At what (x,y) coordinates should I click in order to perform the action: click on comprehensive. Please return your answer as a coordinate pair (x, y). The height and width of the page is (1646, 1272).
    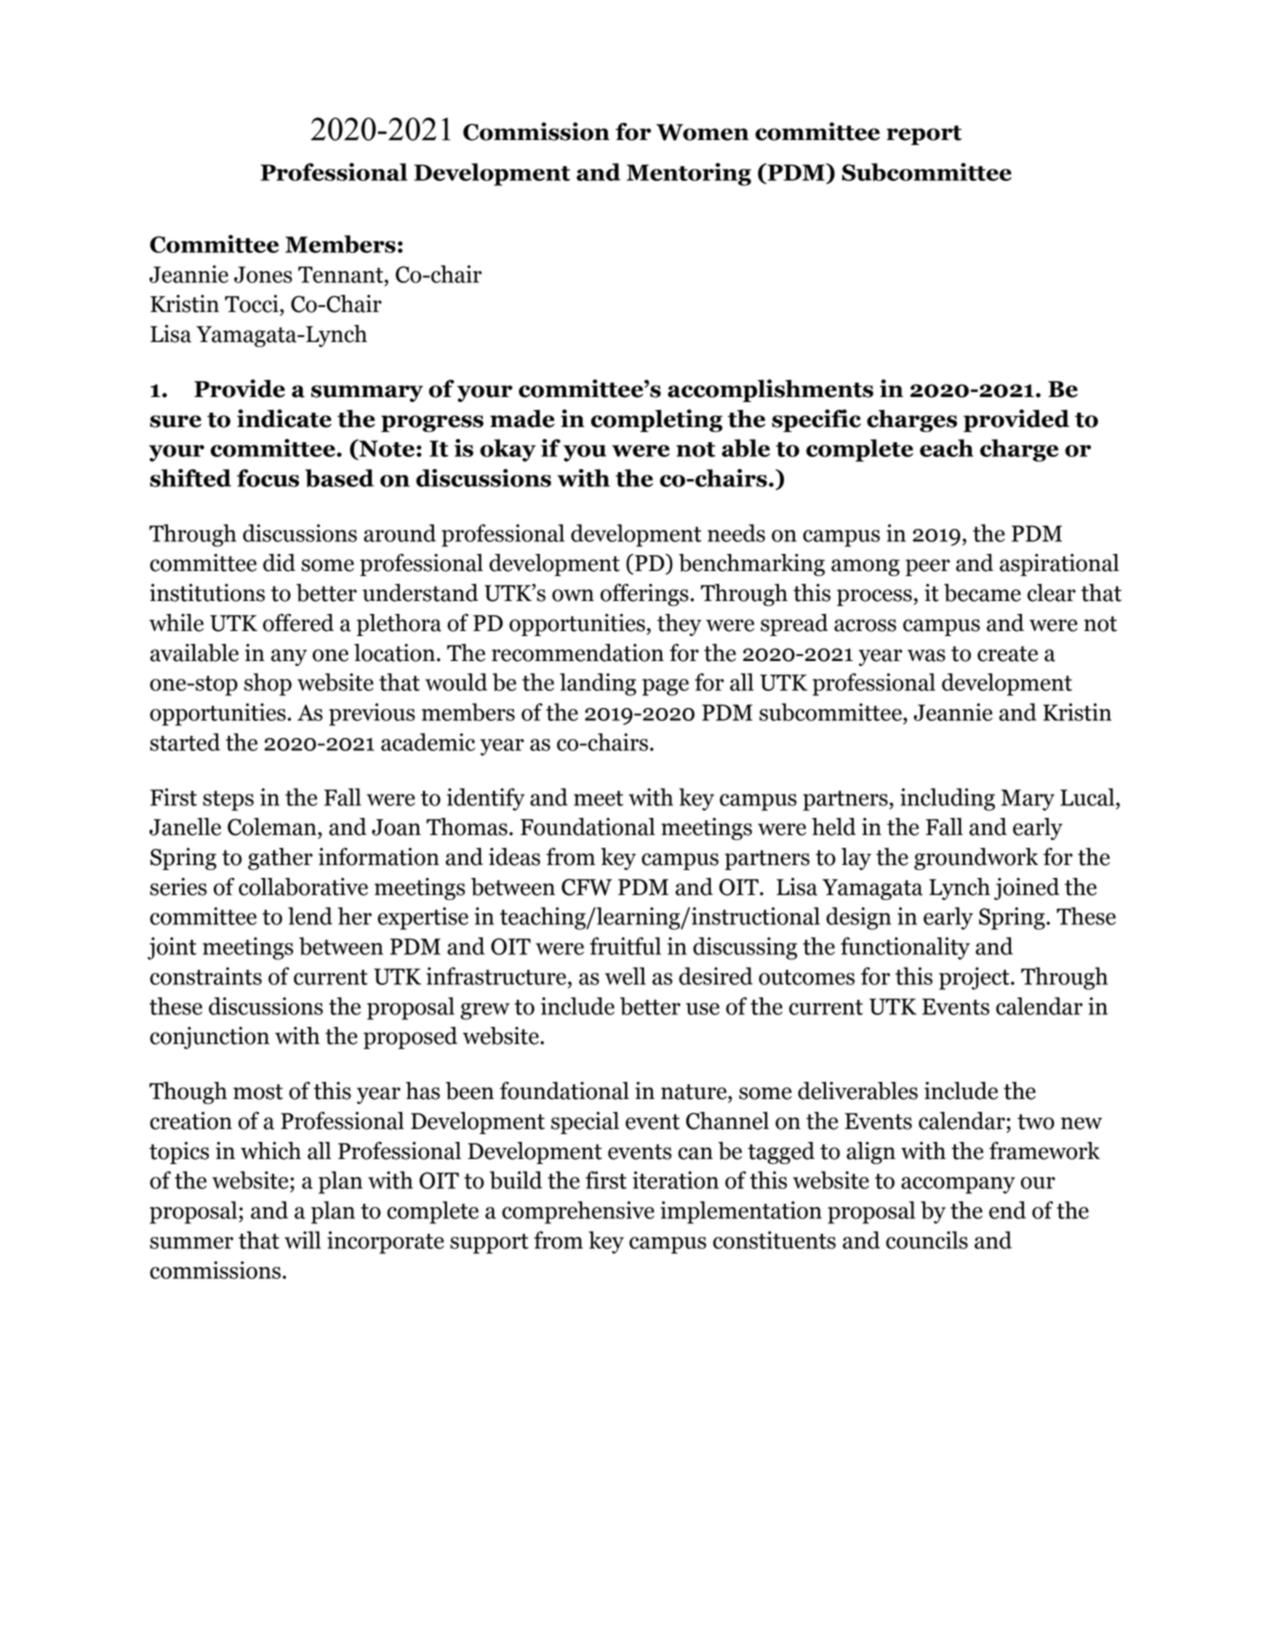
    Looking at the image, I should click on (578, 1212).
